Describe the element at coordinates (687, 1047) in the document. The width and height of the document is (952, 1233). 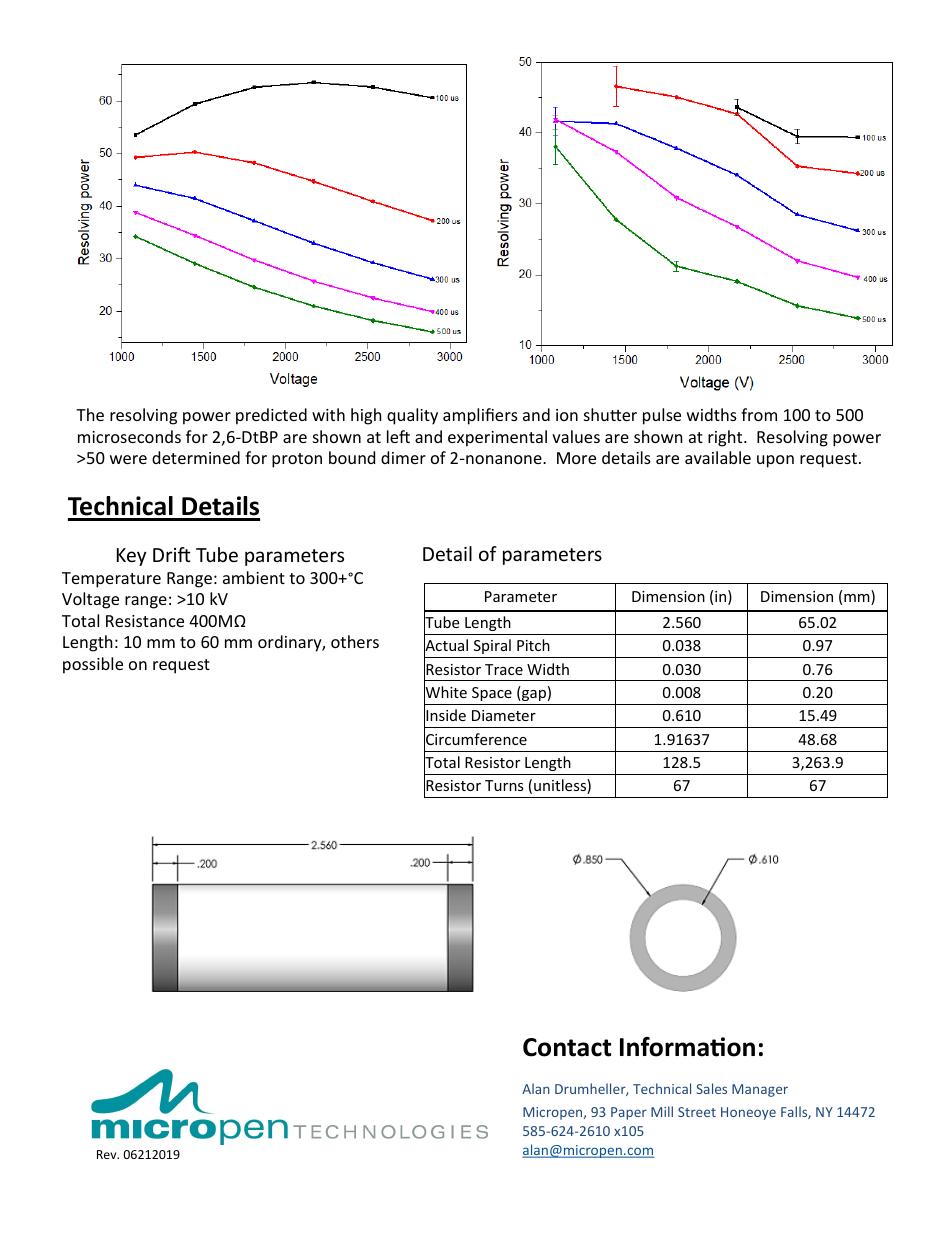
I see `Information` at that location.
